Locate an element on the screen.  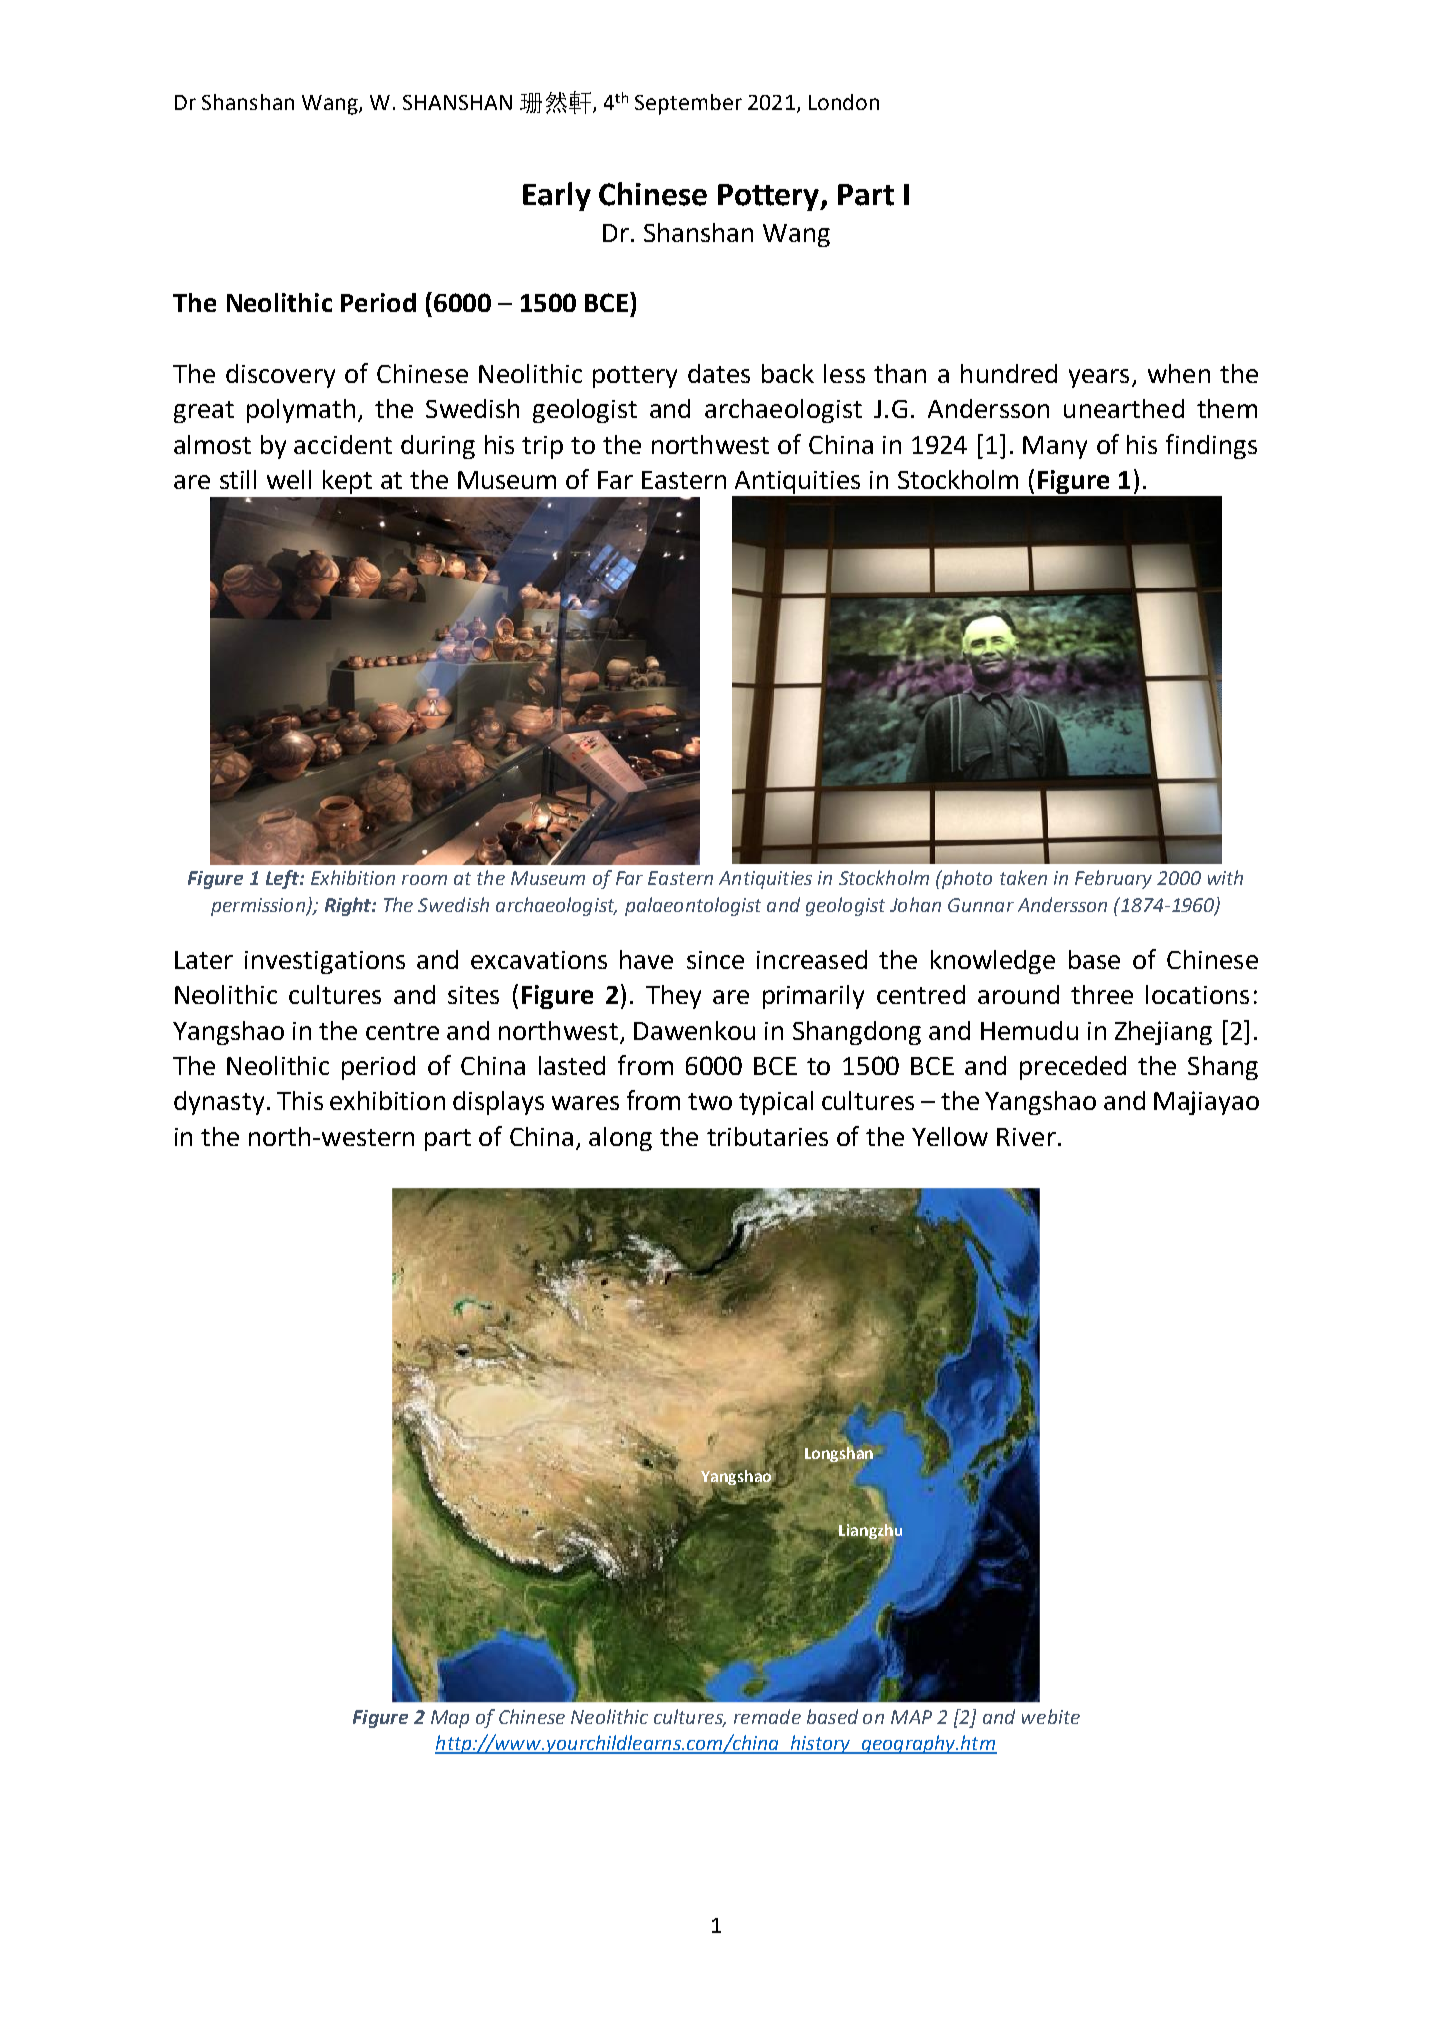
River is located at coordinates (1026, 1137).
